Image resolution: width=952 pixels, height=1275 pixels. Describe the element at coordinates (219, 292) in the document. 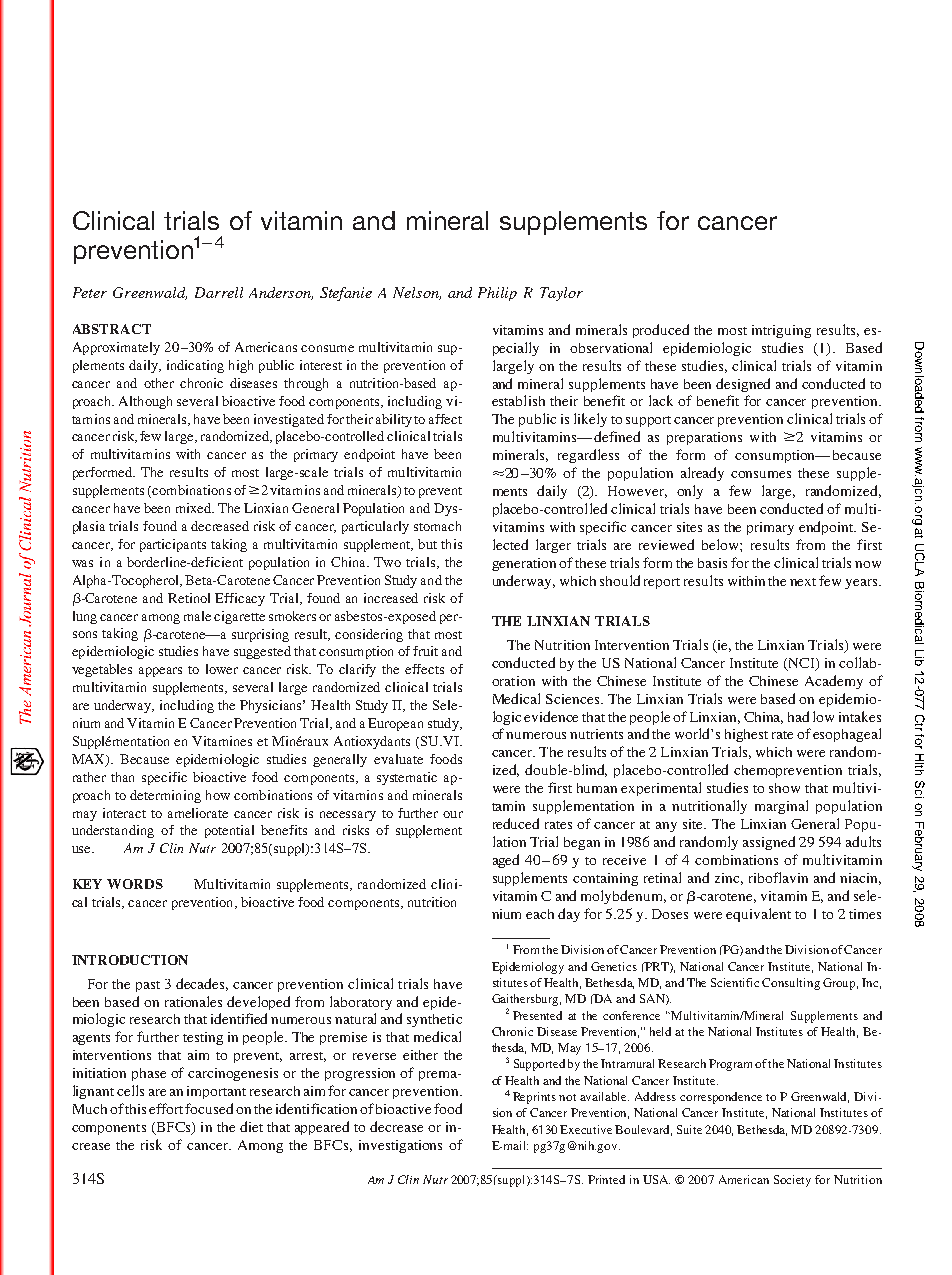

I see `Darrell` at that location.
